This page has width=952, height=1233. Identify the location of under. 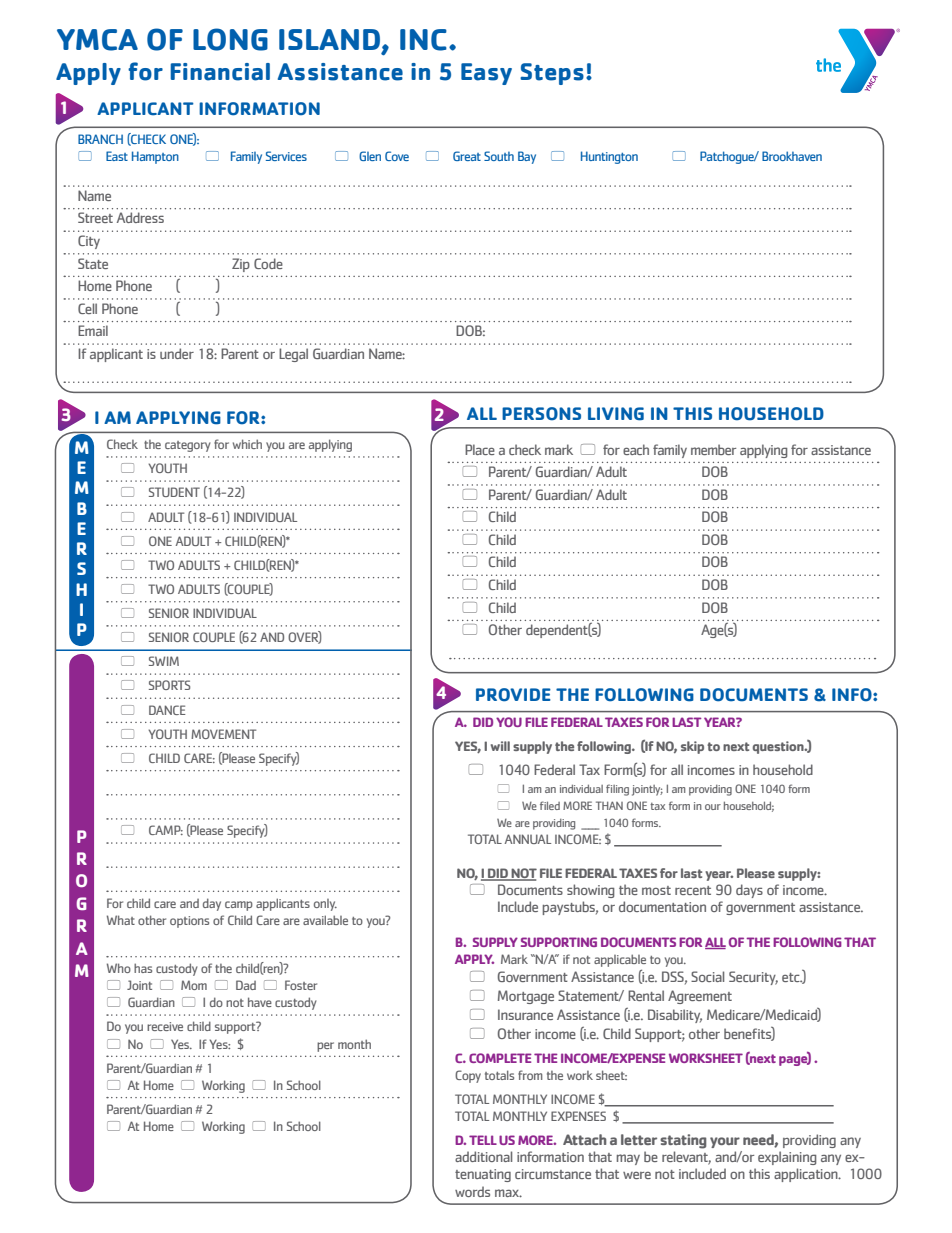
(177, 353).
